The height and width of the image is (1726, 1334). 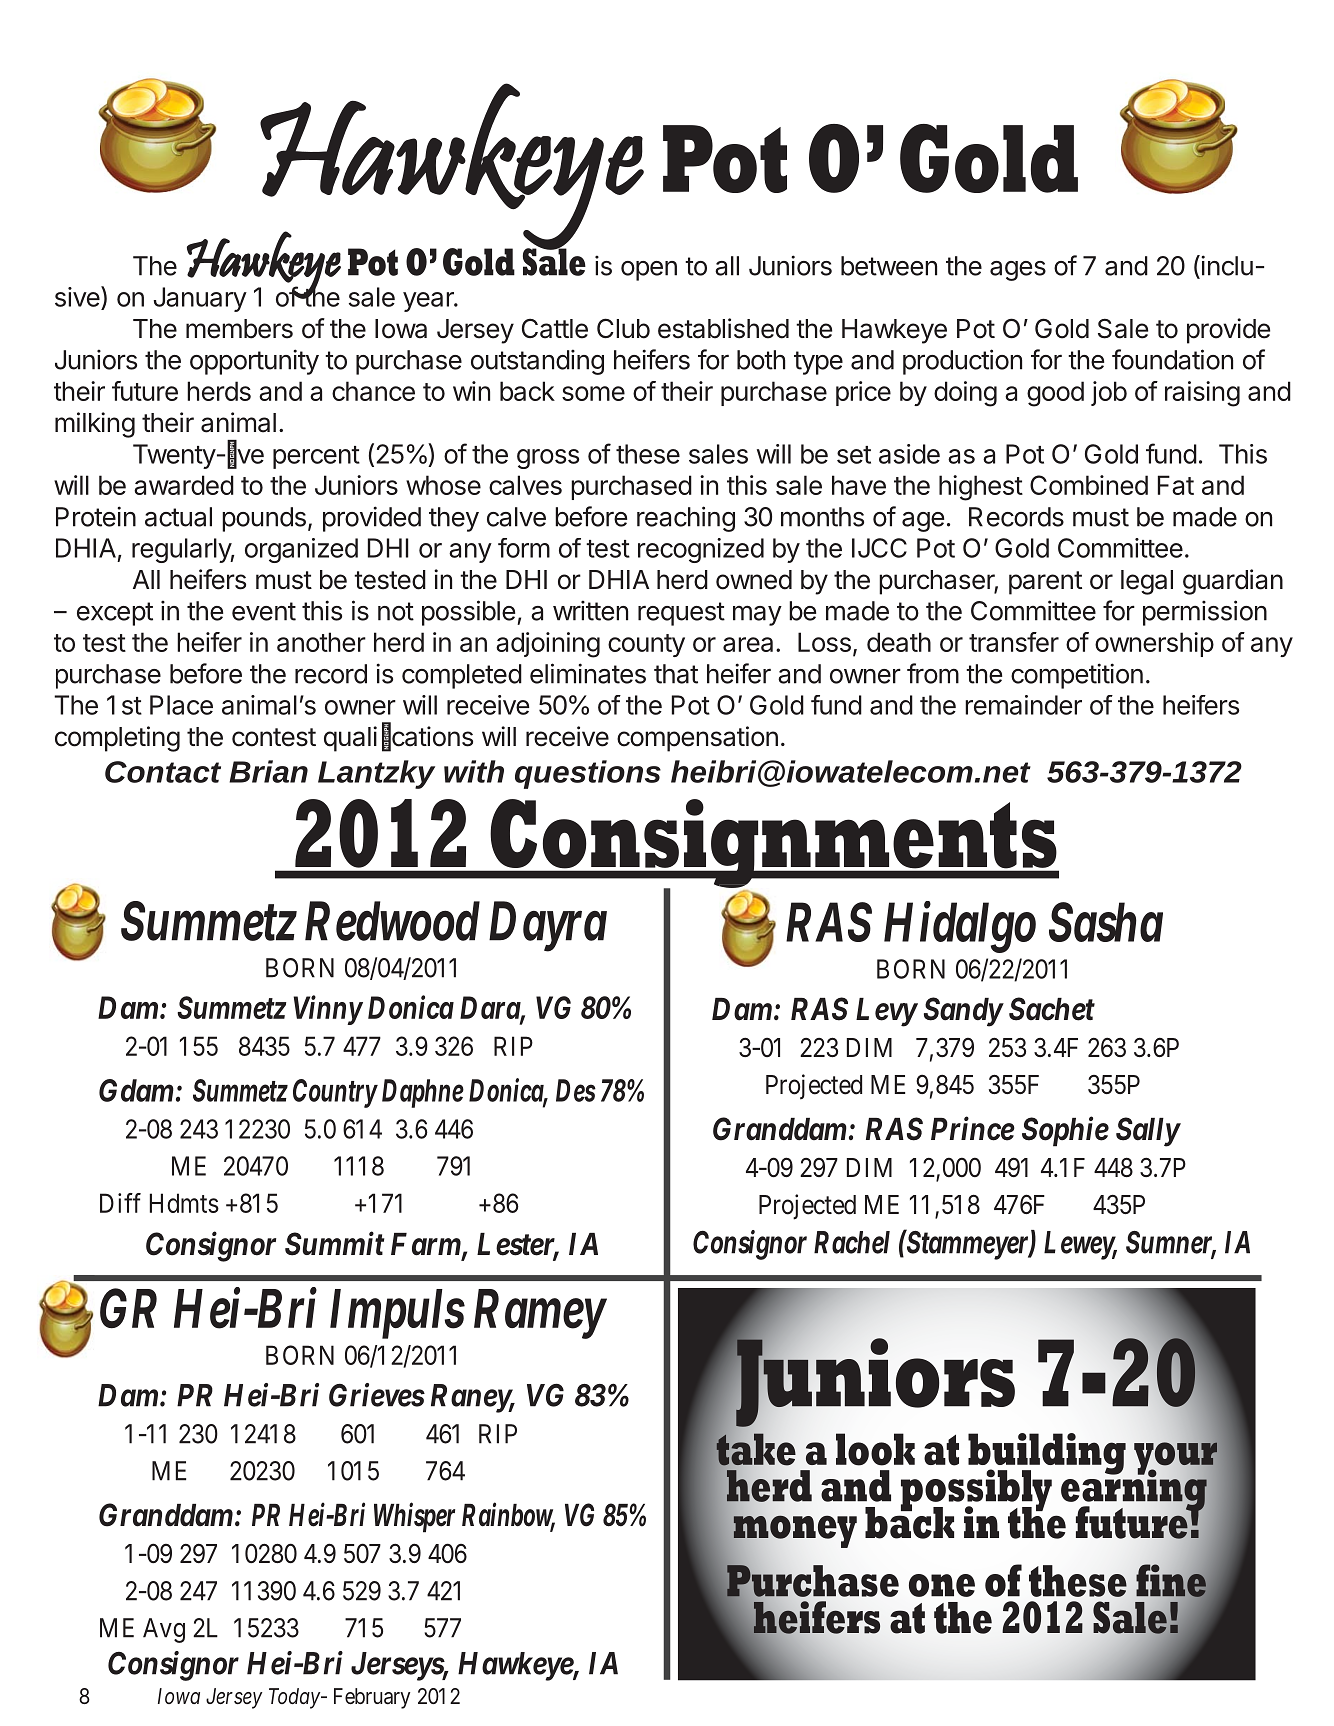 What do you see at coordinates (588, 774) in the image?
I see `questions` at bounding box center [588, 774].
